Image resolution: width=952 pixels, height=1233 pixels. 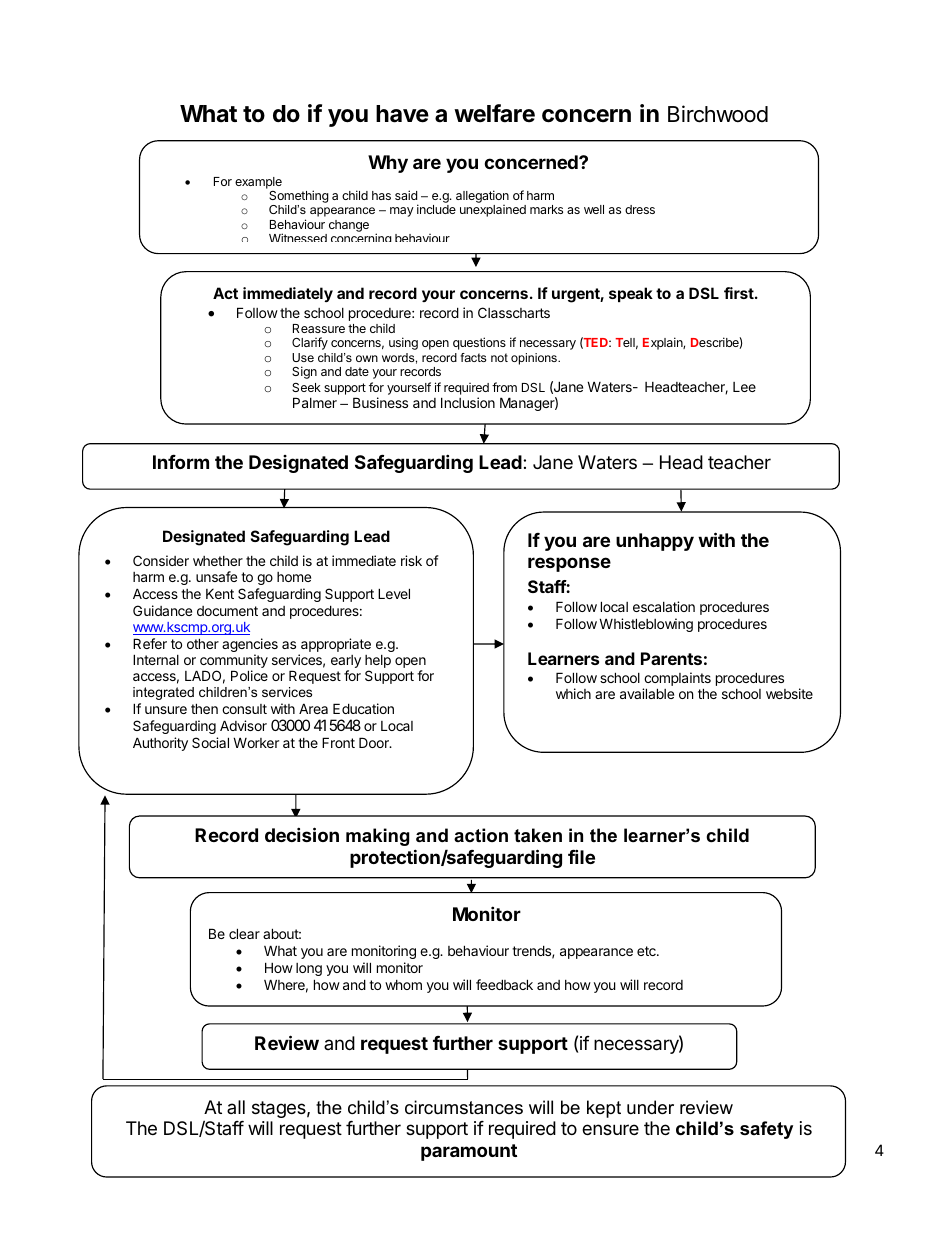 What do you see at coordinates (744, 387) in the page?
I see `Lee` at bounding box center [744, 387].
